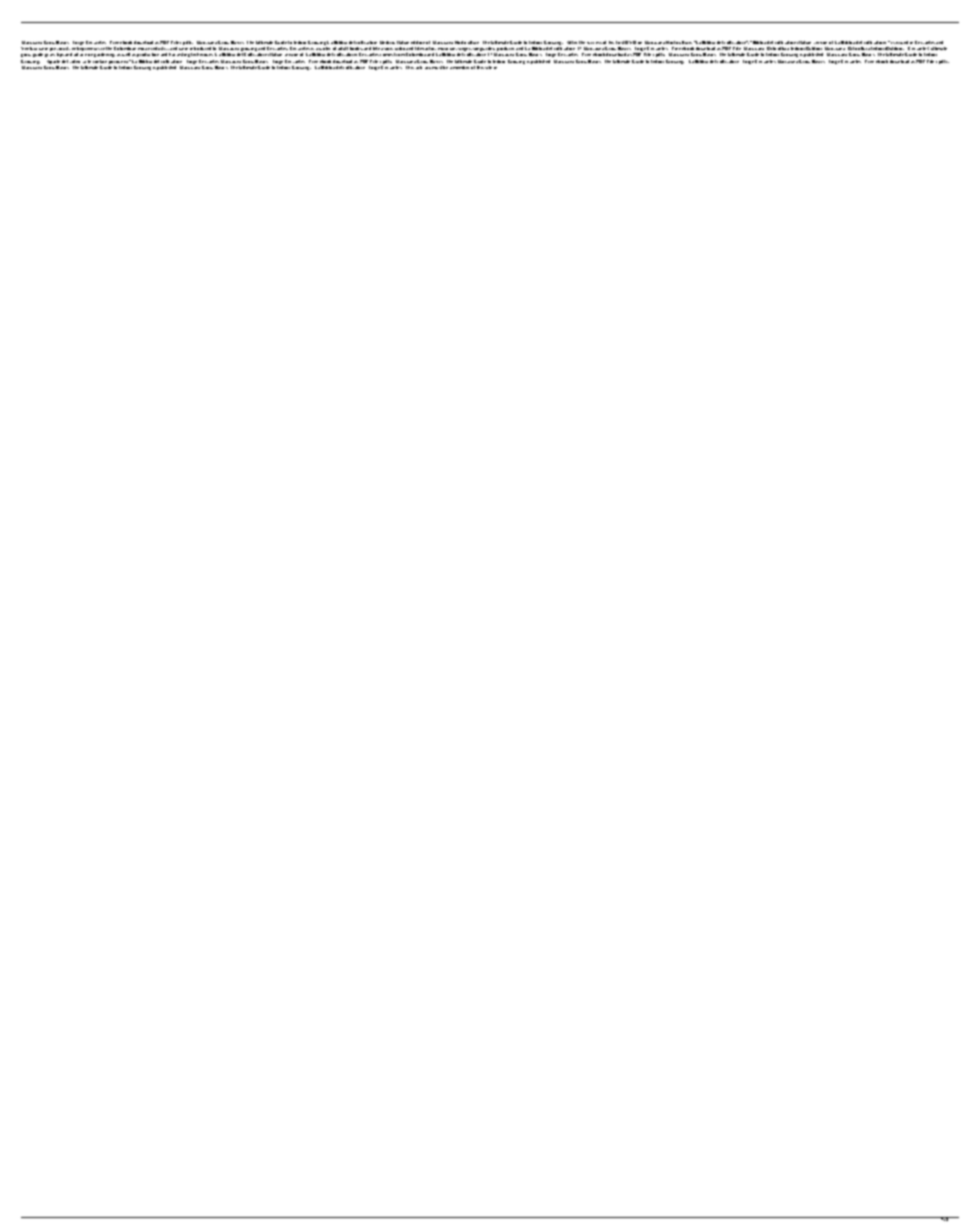 The width and height of the document is (980, 1232). Describe the element at coordinates (387, 42) in the document. I see `Medico` at that location.
